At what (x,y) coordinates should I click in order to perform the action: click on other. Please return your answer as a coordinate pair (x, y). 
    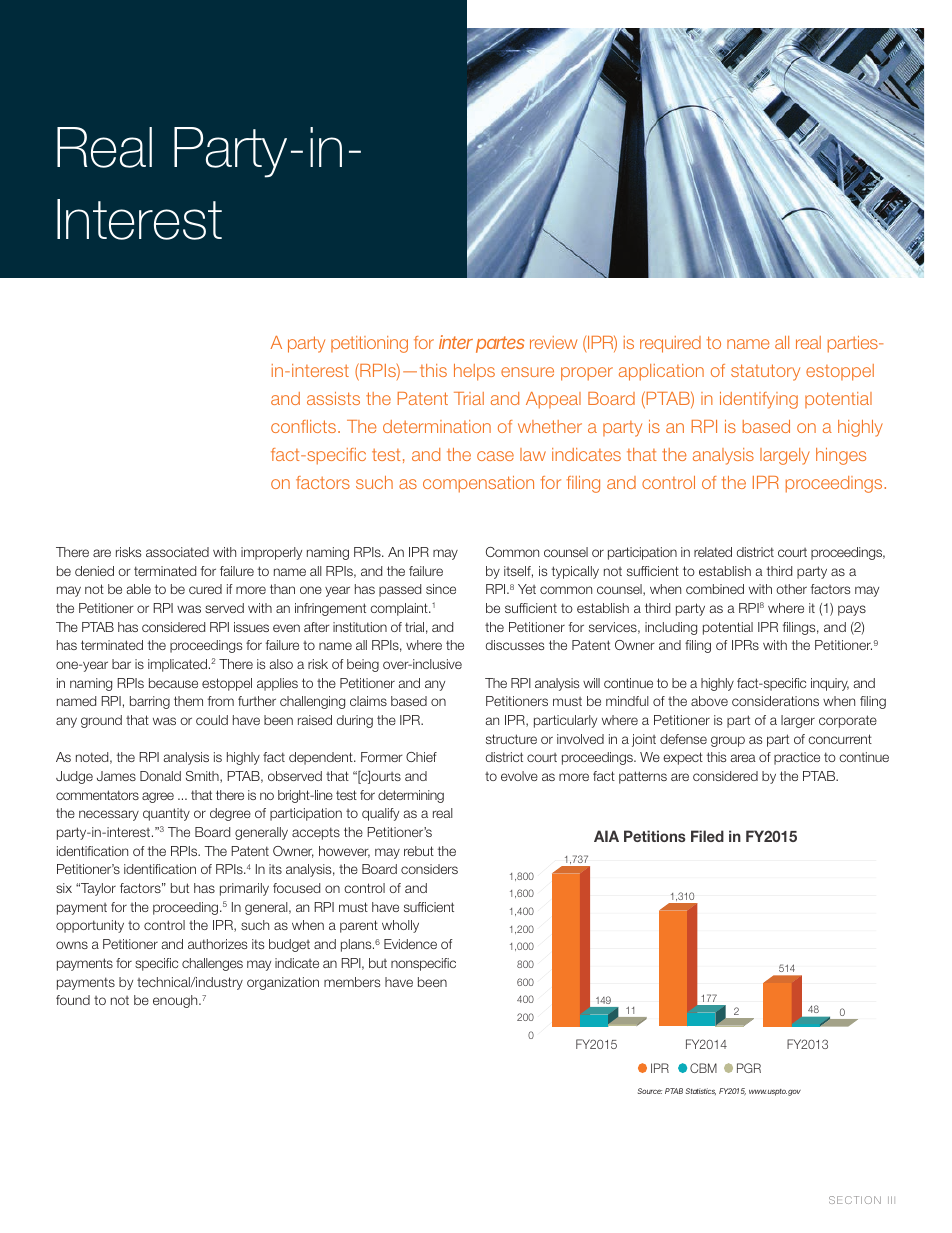
    Looking at the image, I should click on (791, 589).
